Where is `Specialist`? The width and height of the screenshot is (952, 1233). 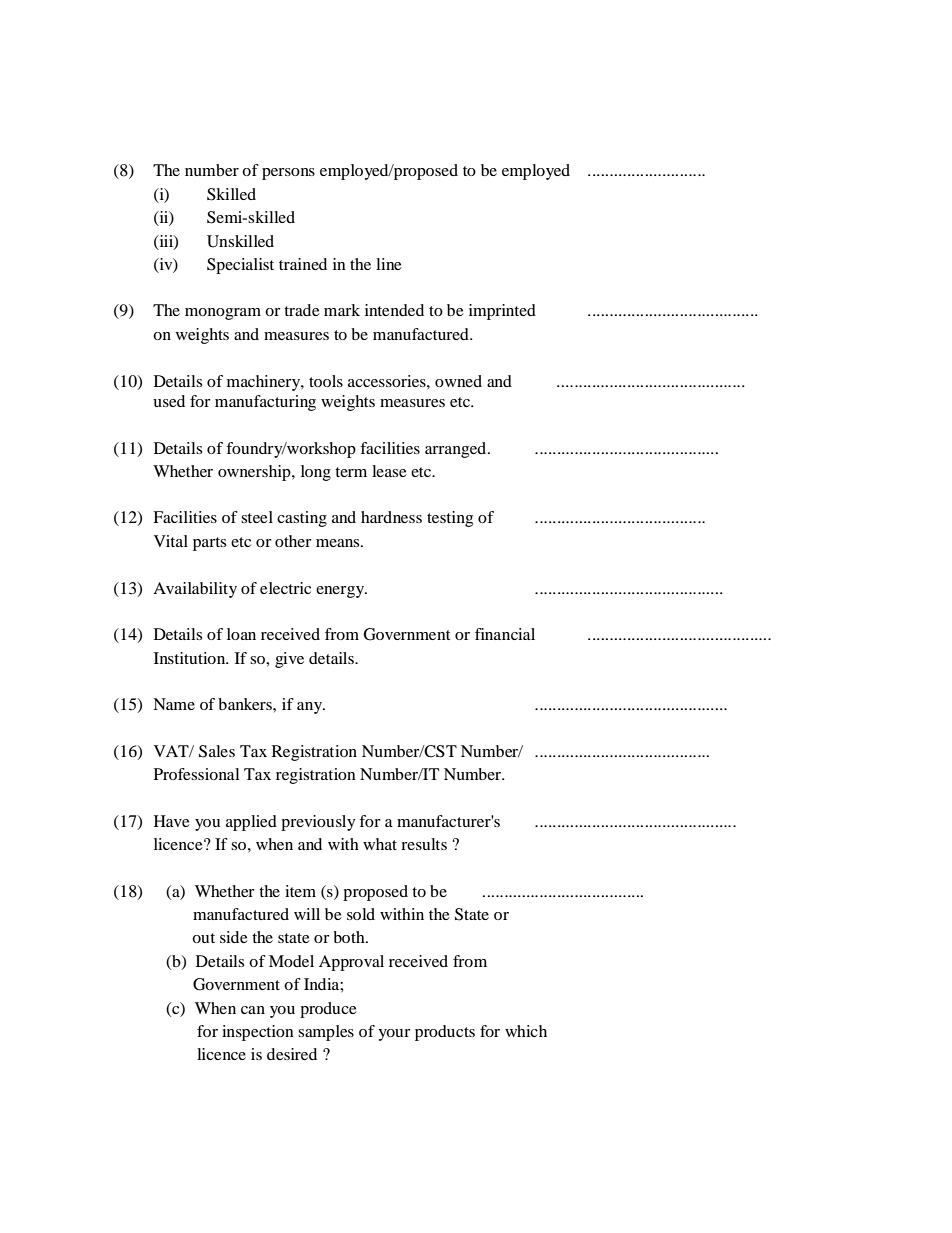 Specialist is located at coordinates (240, 266).
